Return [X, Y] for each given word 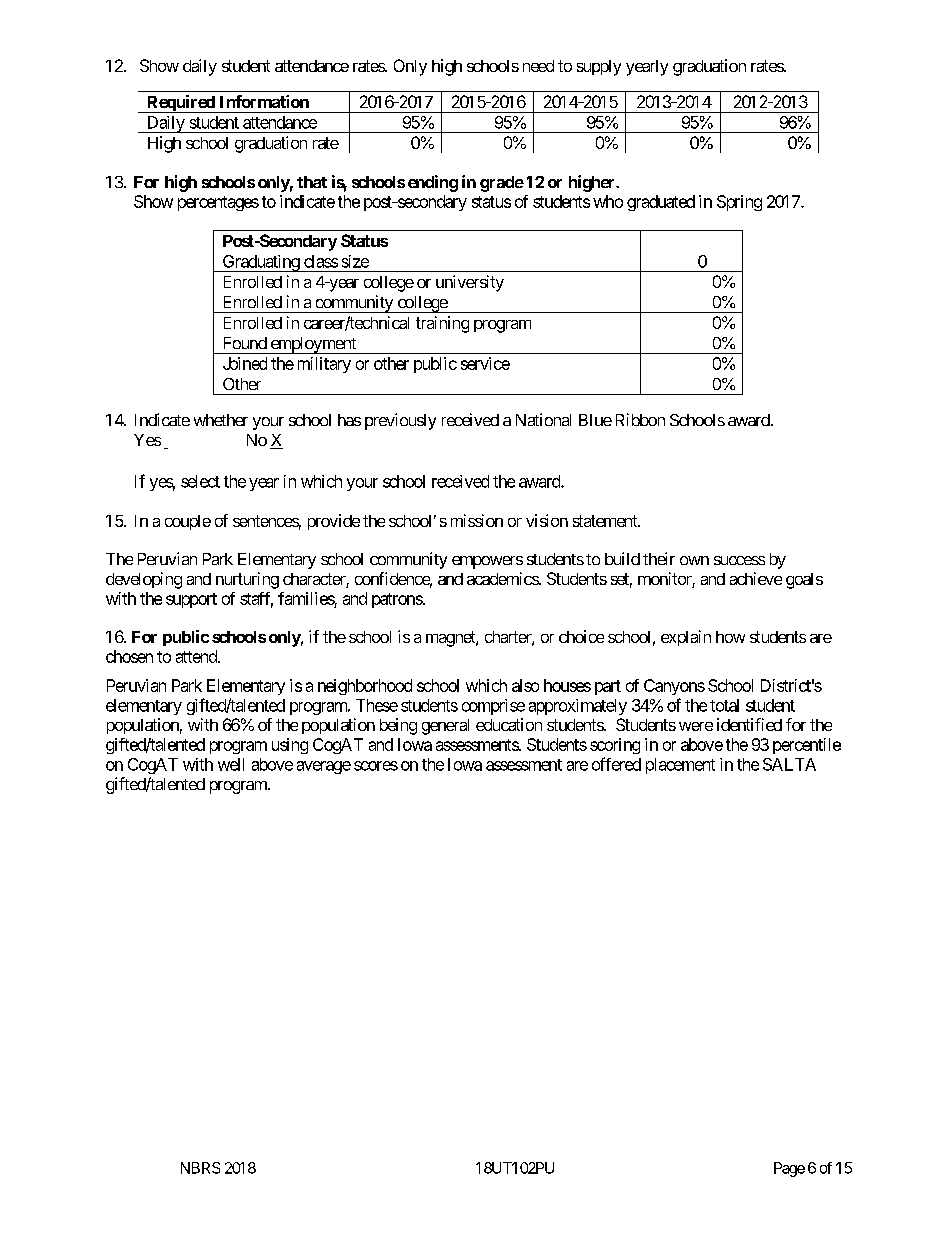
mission [477, 520]
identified [749, 724]
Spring [739, 203]
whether [221, 420]
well [231, 764]
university [470, 283]
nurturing [247, 580]
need [538, 66]
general [445, 727]
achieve [756, 578]
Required [180, 104]
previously [400, 421]
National [543, 419]
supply [599, 68]
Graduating [260, 263]
